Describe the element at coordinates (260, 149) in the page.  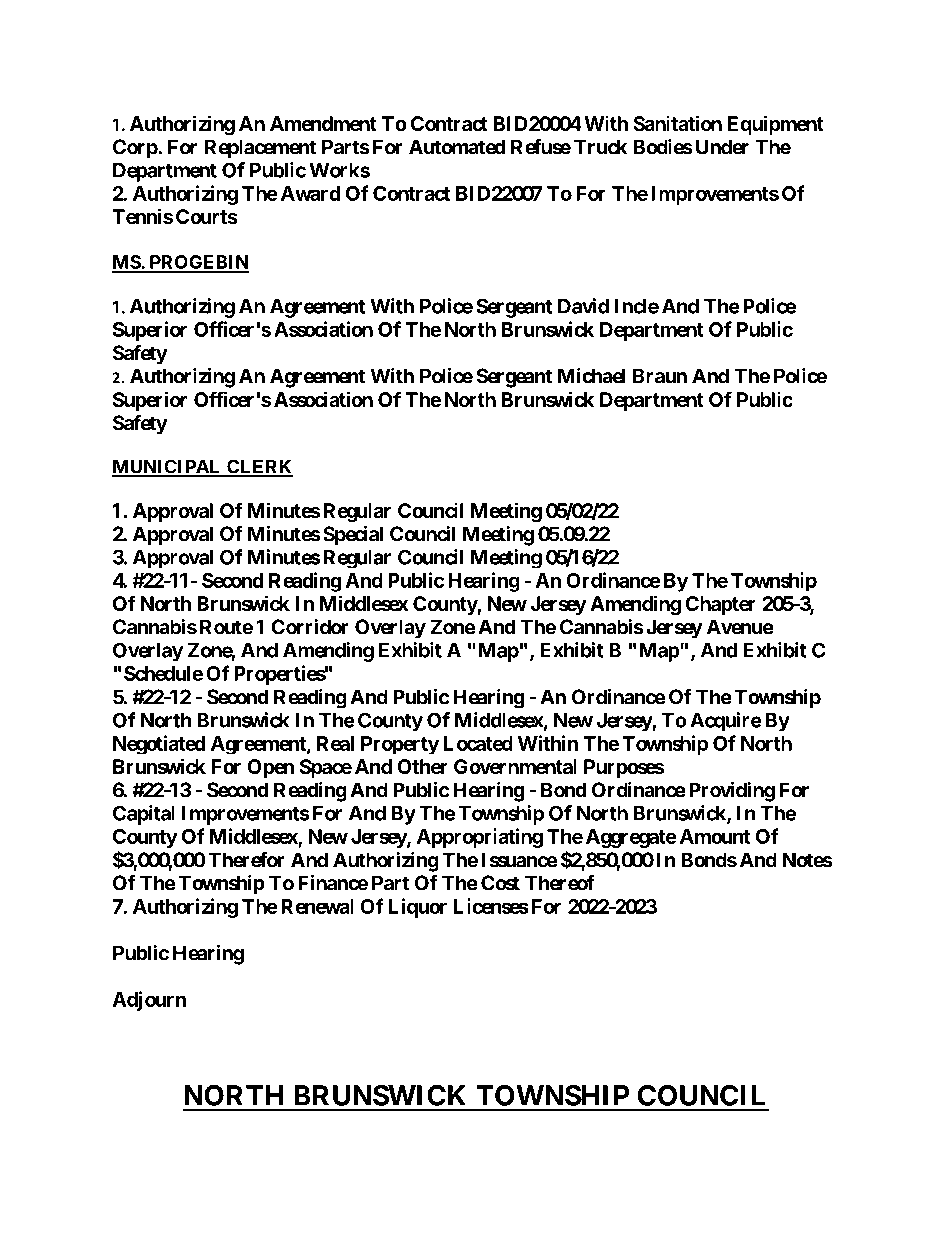
I see `Replacement` at that location.
